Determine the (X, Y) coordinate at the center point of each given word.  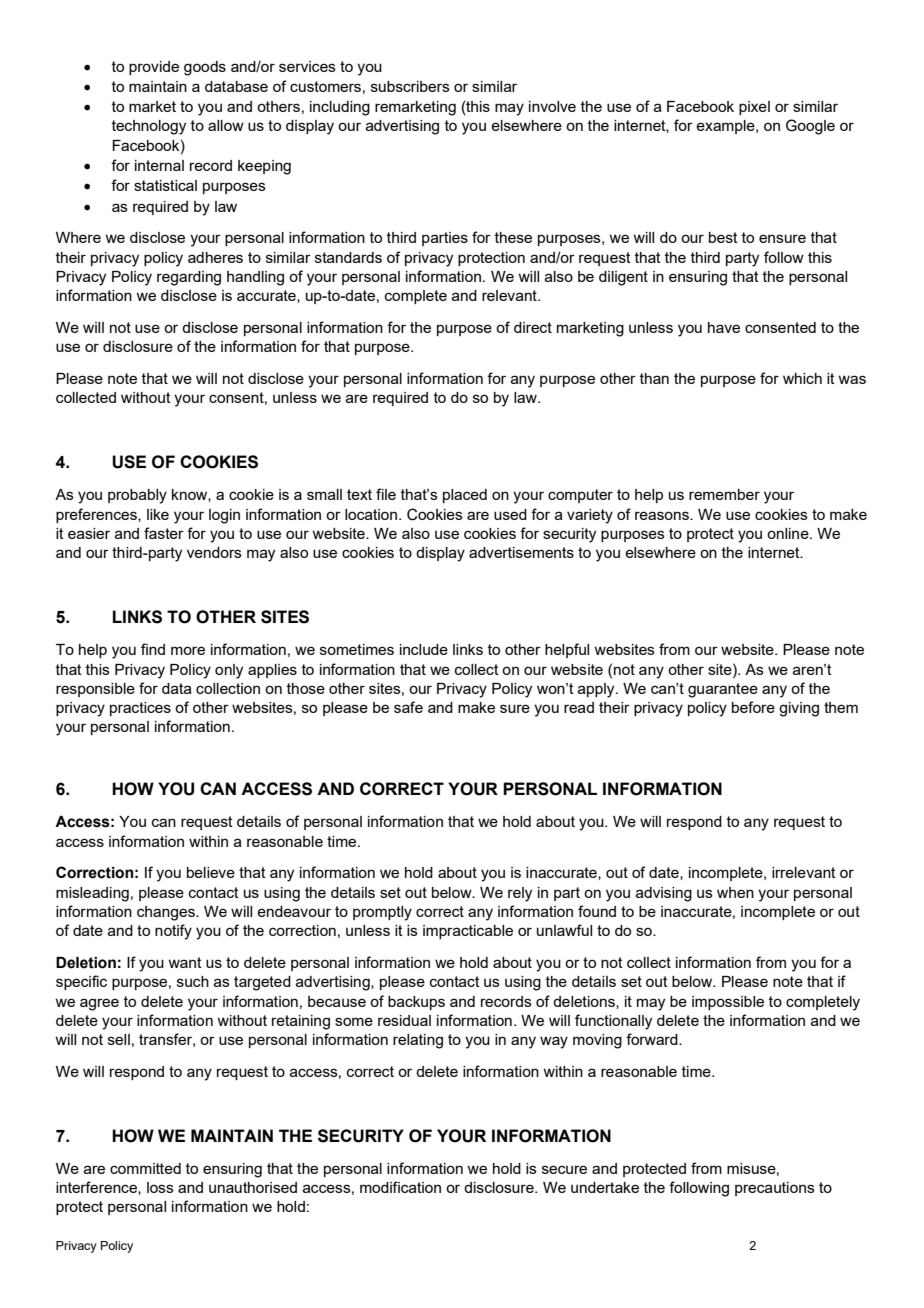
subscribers (410, 86)
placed (465, 496)
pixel (754, 108)
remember (724, 494)
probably (137, 496)
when (735, 892)
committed (145, 1168)
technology (149, 127)
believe (211, 872)
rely (520, 894)
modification (400, 1187)
